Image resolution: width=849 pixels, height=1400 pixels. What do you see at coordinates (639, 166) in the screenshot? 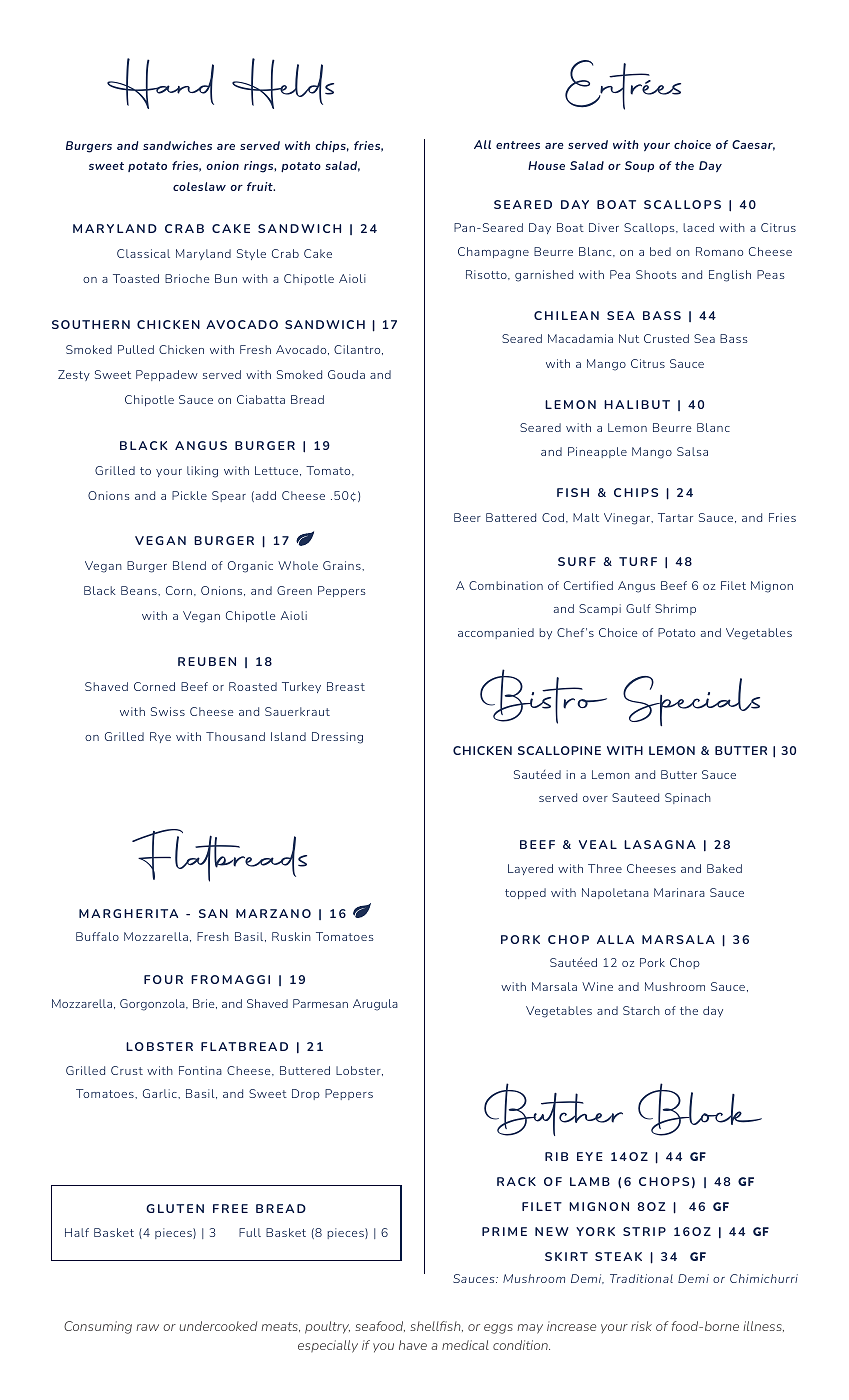
I see `Soup` at bounding box center [639, 166].
